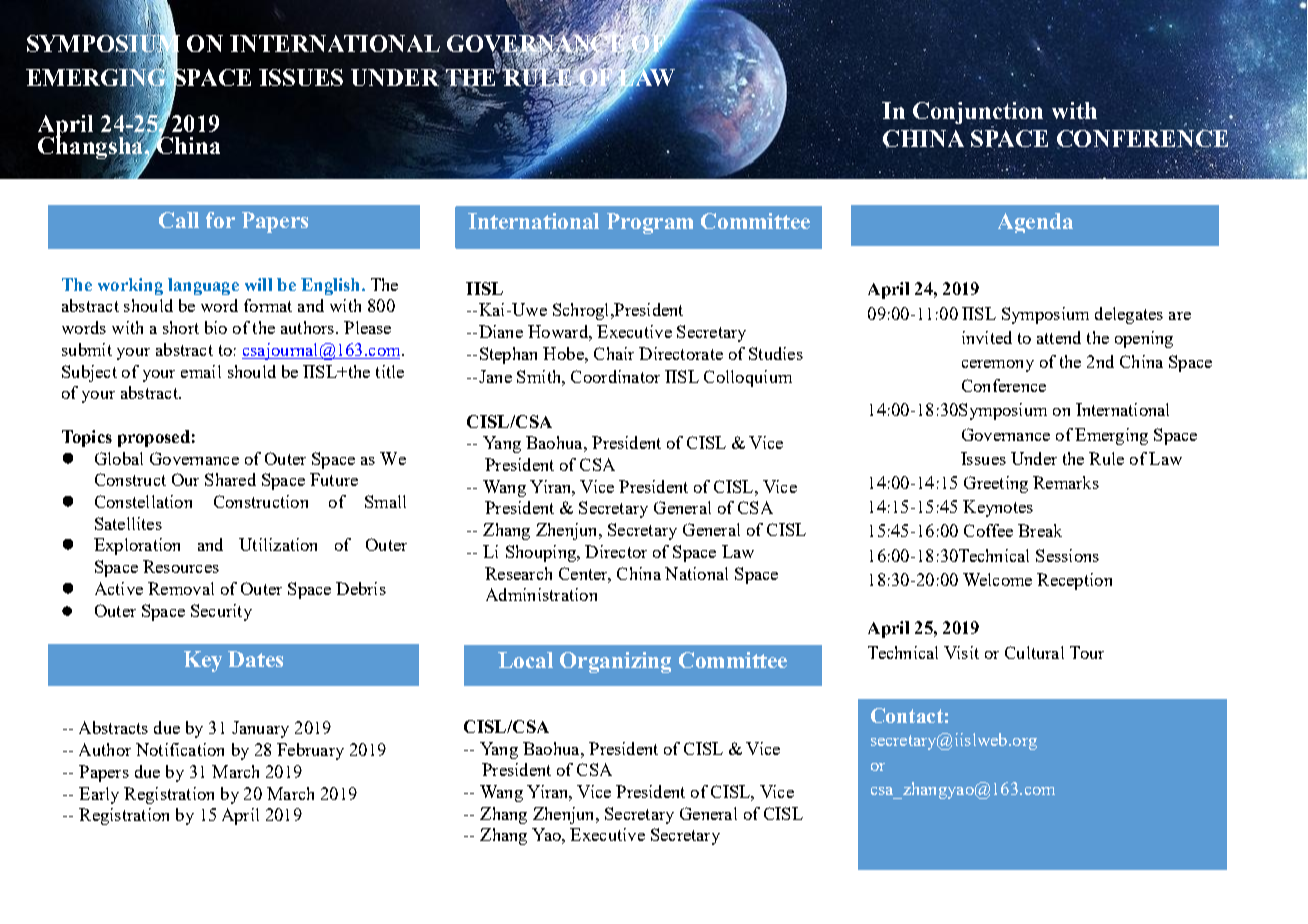  Describe the element at coordinates (230, 479) in the screenshot. I see `Shared` at that location.
